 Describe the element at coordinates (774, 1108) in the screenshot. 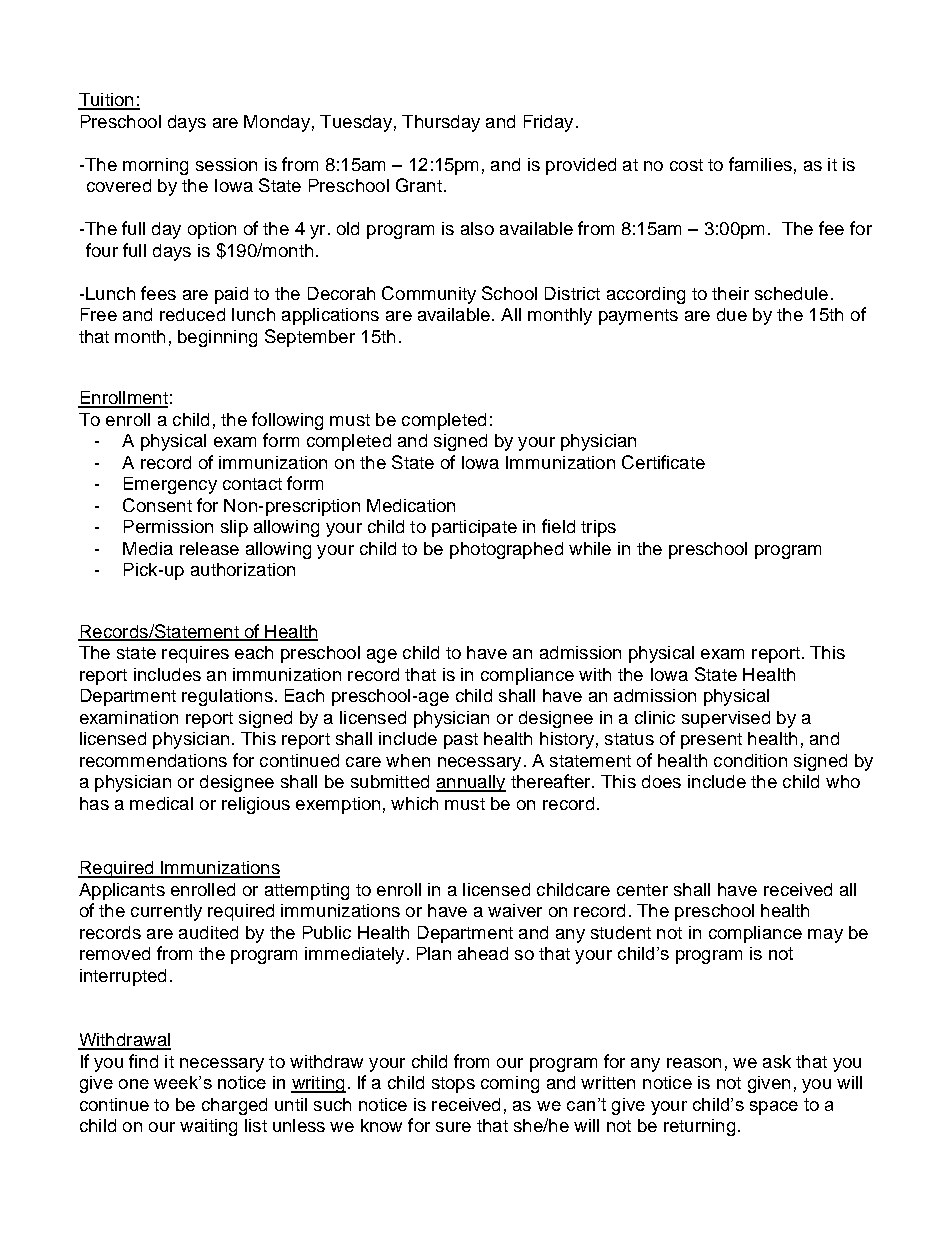

I see `space` at that location.
